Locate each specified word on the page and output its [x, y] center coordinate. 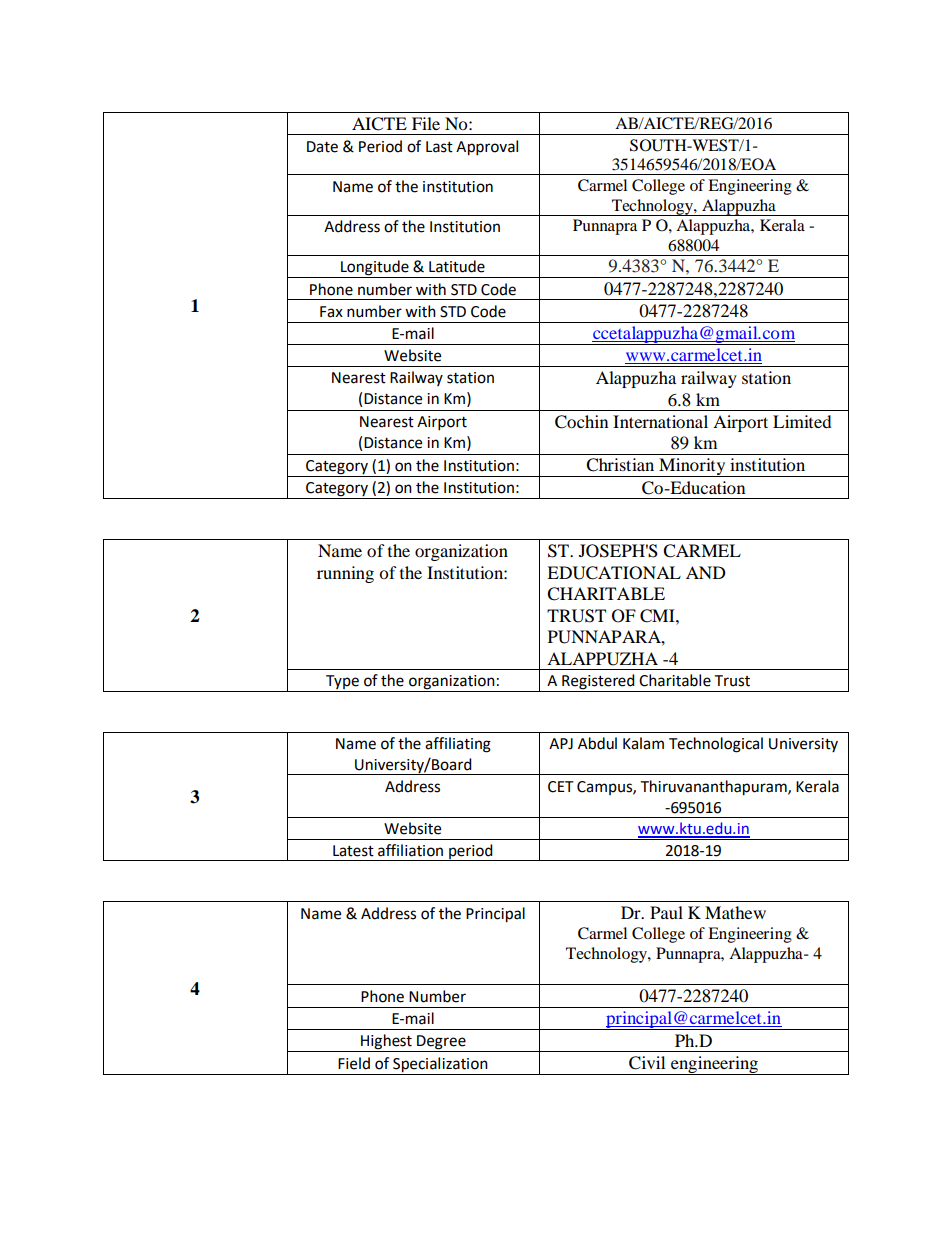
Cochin [581, 422]
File [426, 123]
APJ [561, 744]
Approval [487, 148]
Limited [802, 421]
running [345, 574]
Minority [692, 467]
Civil [647, 1063]
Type [342, 683]
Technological [716, 745]
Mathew [735, 912]
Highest [386, 1043]
